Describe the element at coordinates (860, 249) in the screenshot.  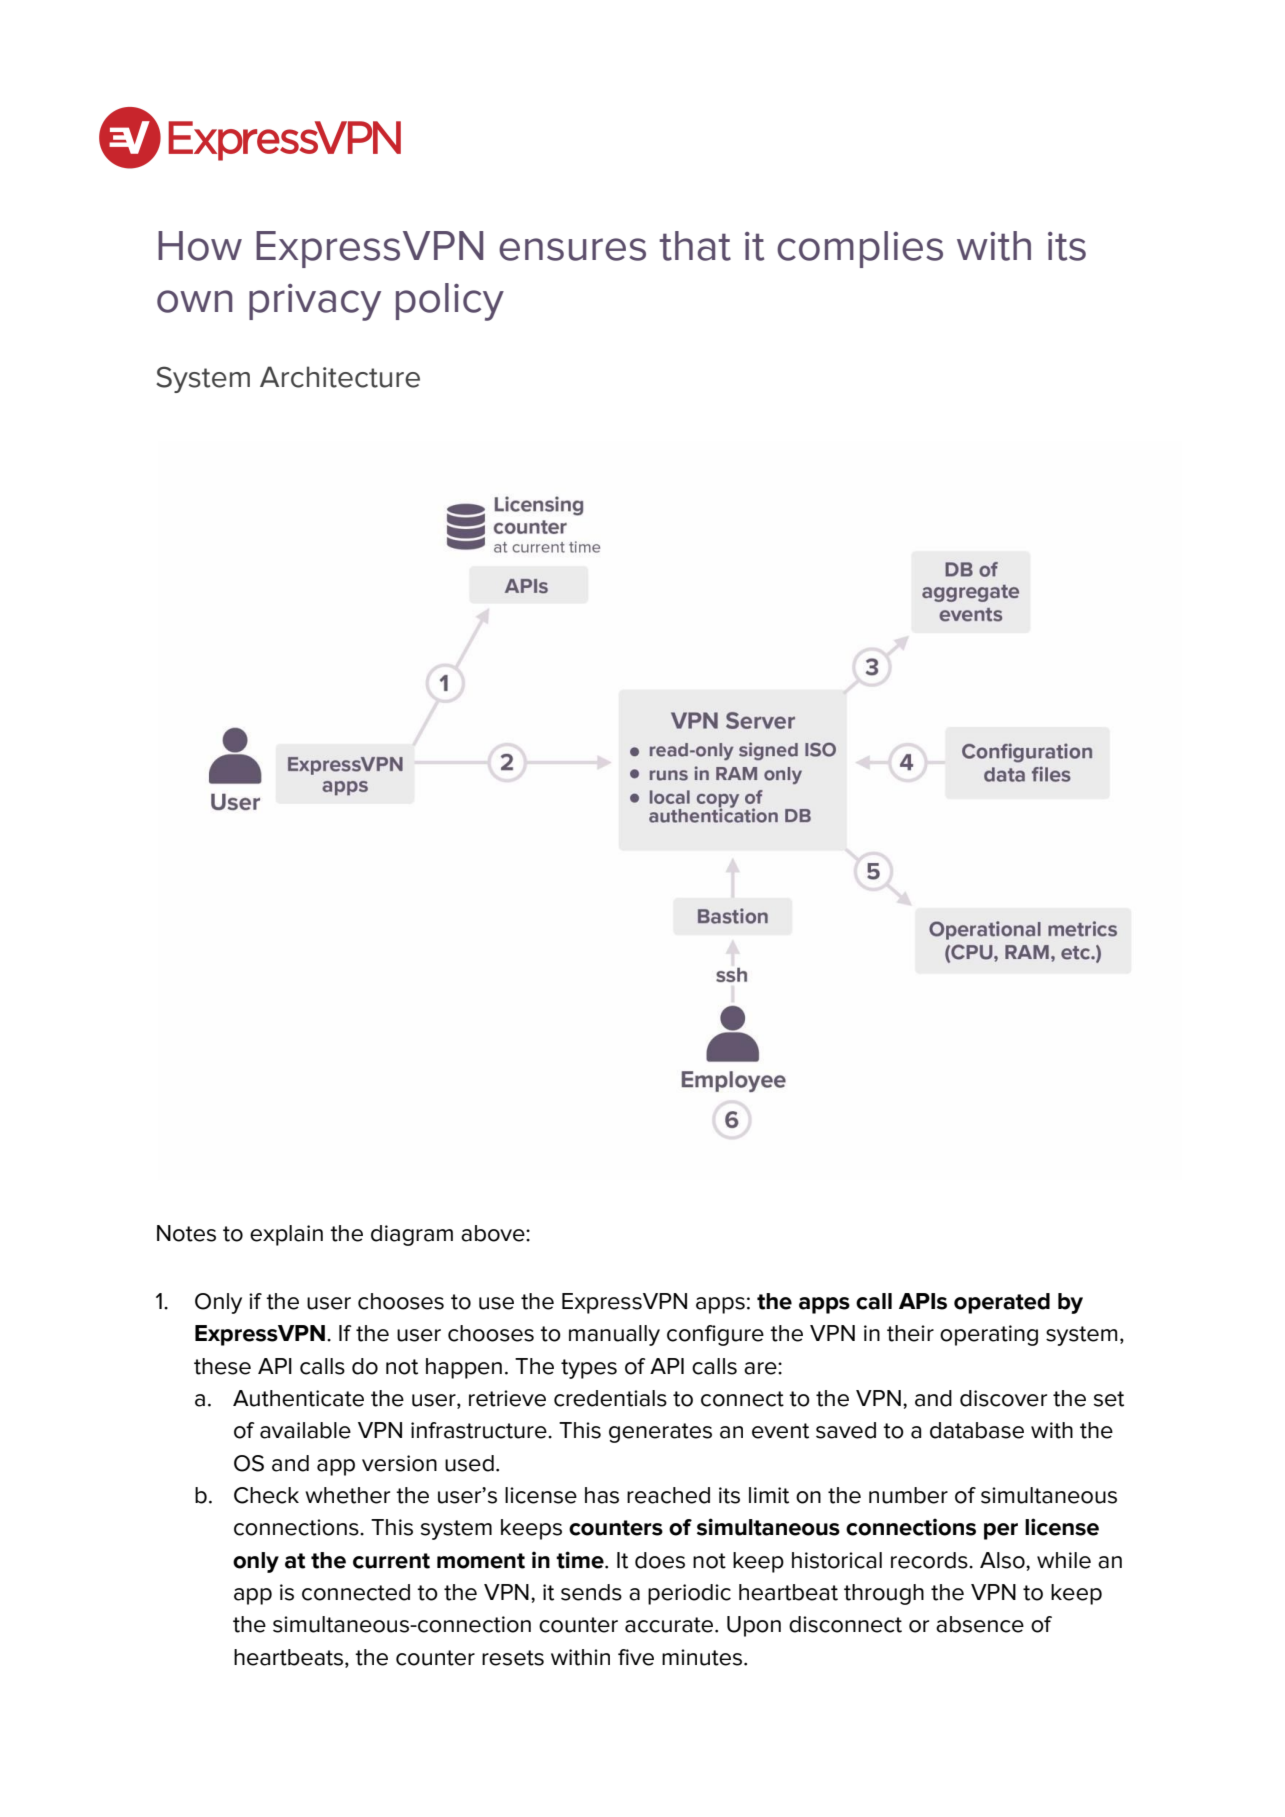
I see `complies` at that location.
